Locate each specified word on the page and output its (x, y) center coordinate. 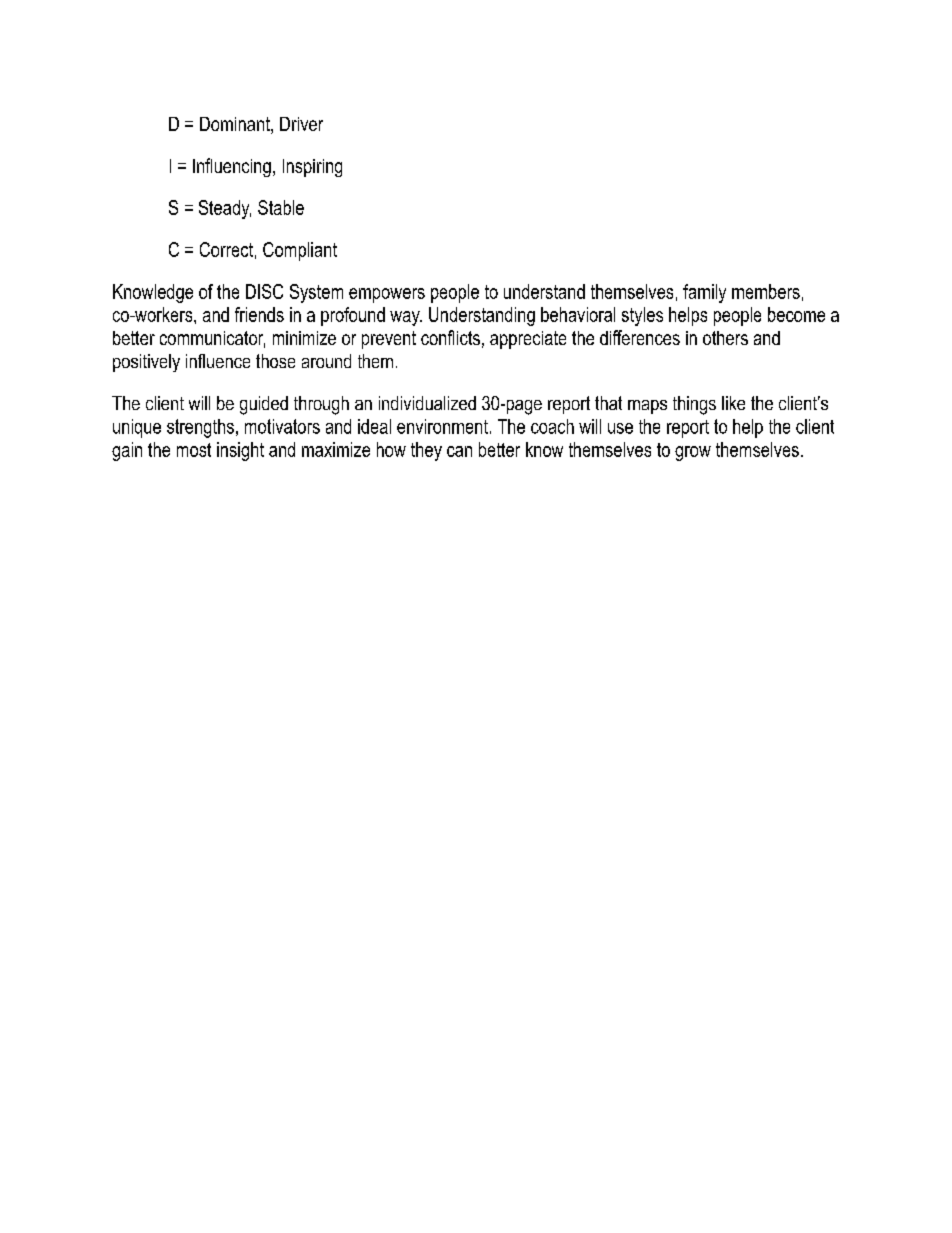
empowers (387, 295)
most (194, 450)
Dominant (236, 125)
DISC (264, 291)
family (704, 293)
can (459, 451)
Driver (301, 124)
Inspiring (312, 168)
